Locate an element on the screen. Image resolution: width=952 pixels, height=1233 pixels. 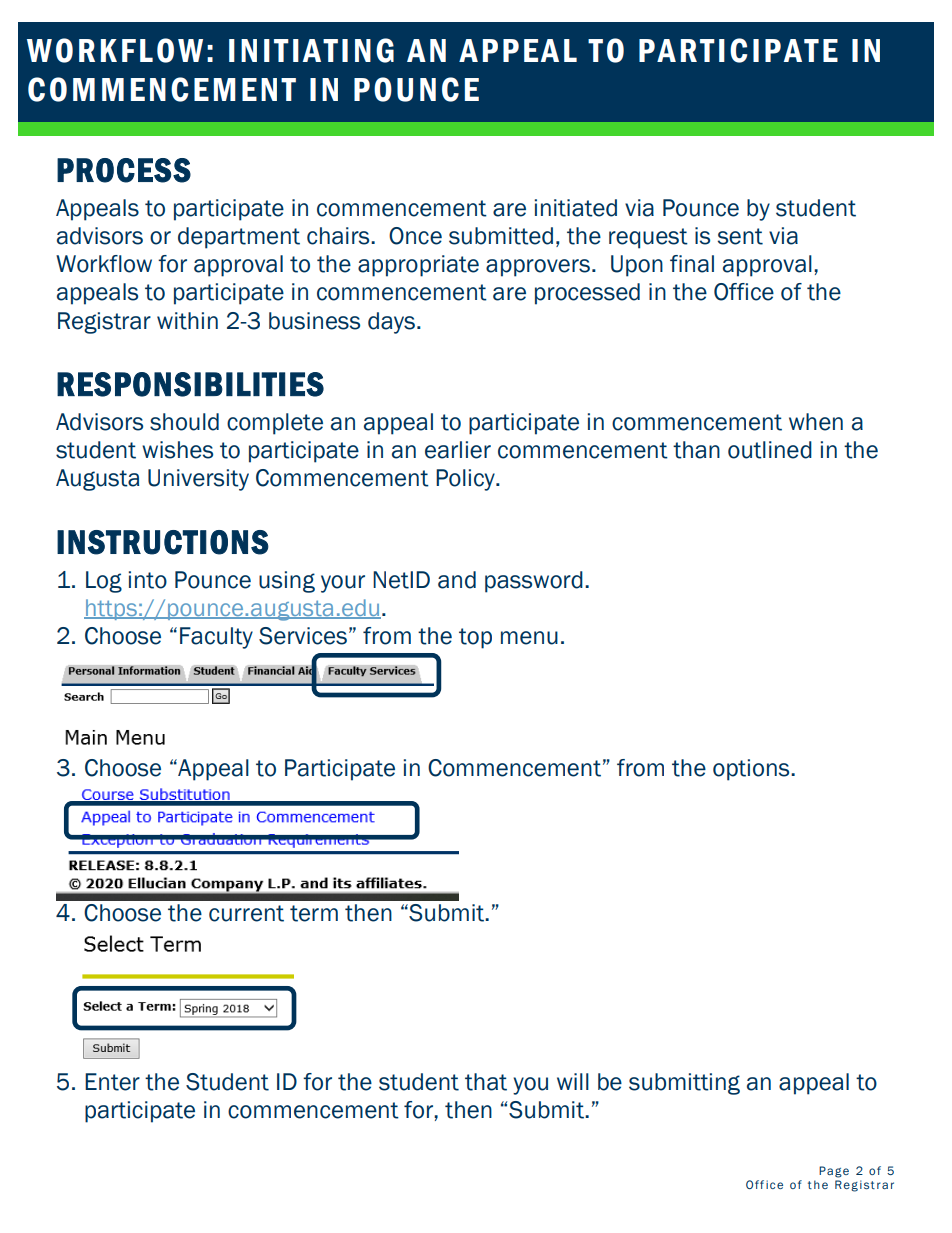
within is located at coordinates (187, 321).
